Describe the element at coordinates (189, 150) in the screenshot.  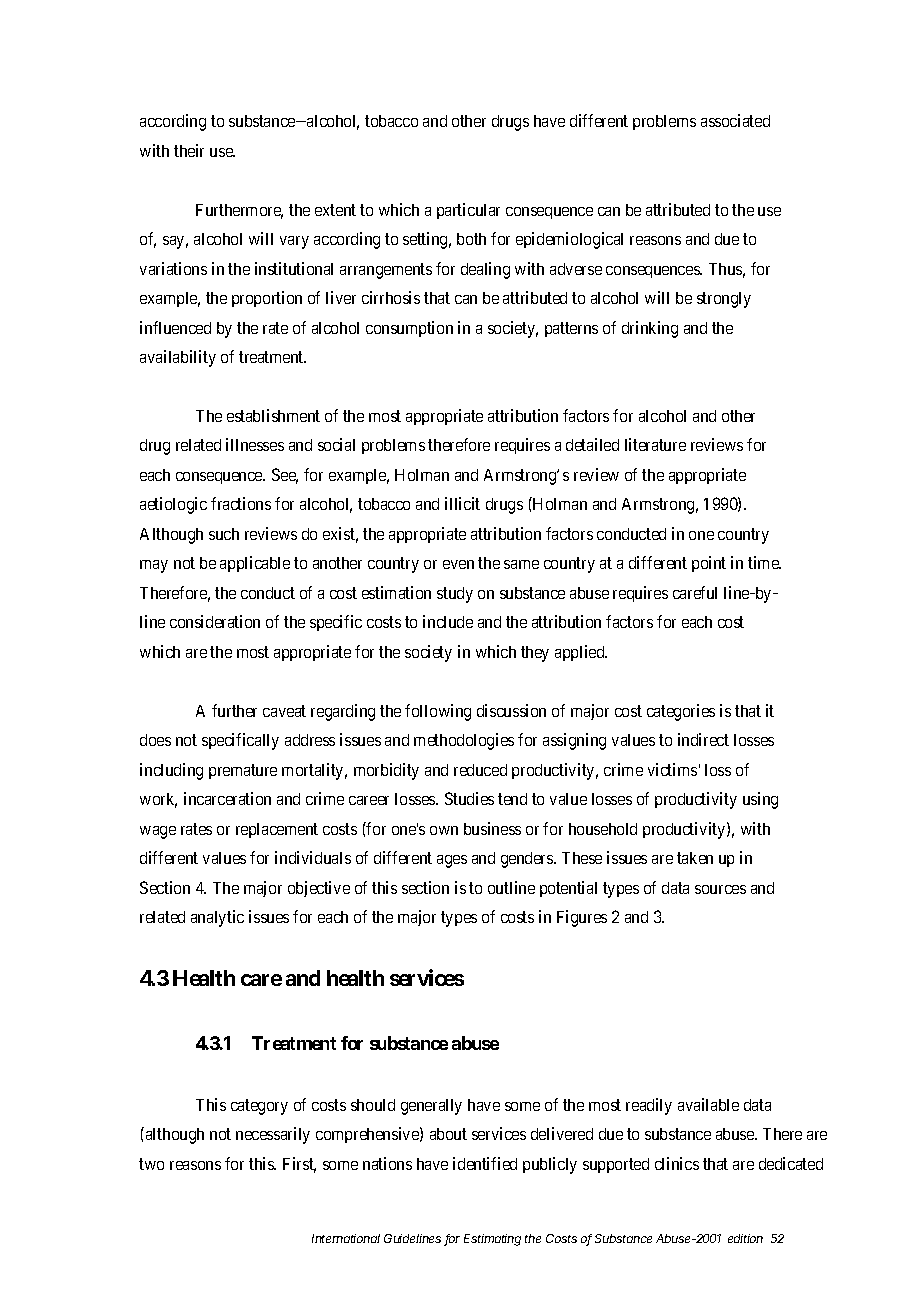
I see `their` at that location.
